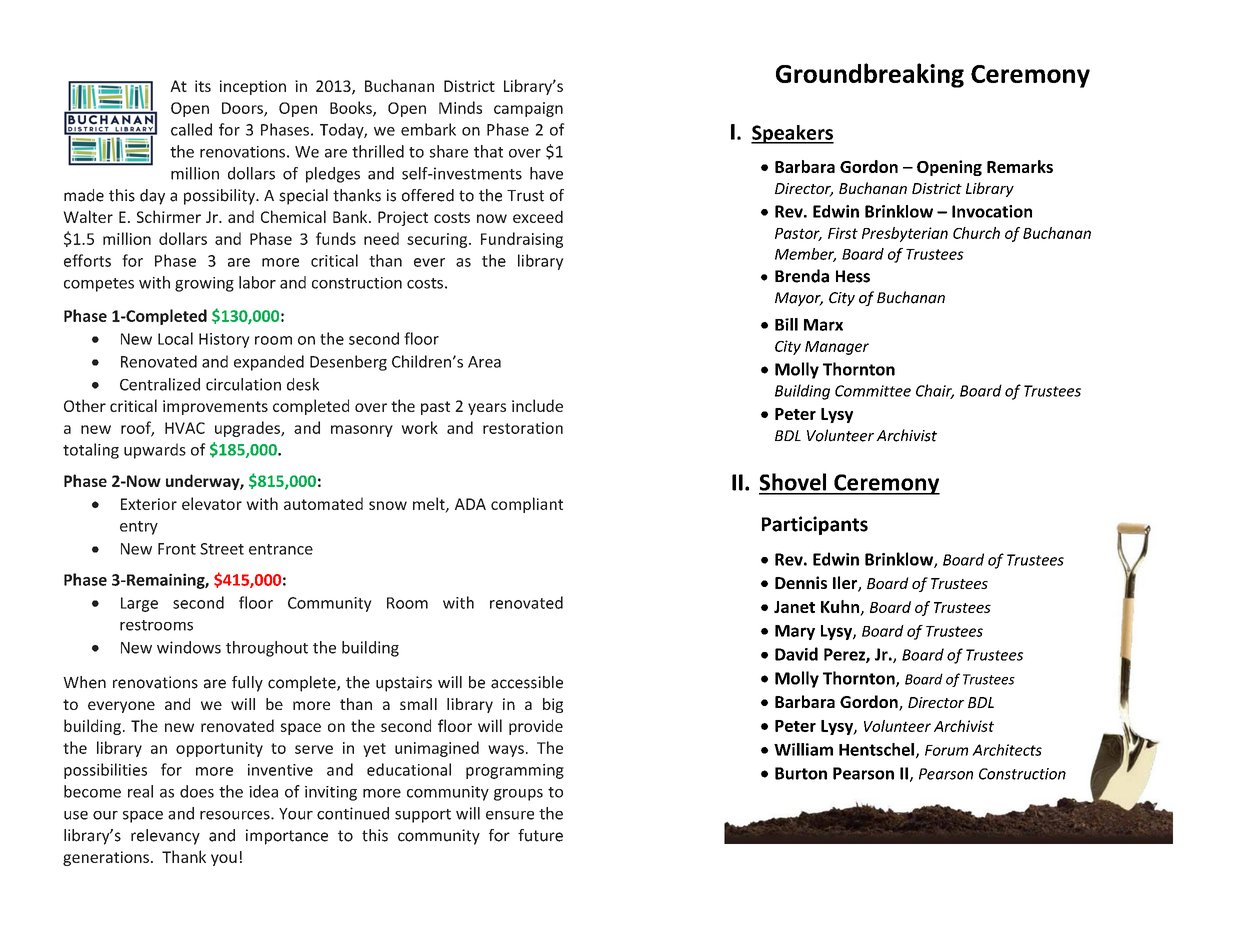 This page has width=1233, height=952. I want to click on future, so click(540, 835).
